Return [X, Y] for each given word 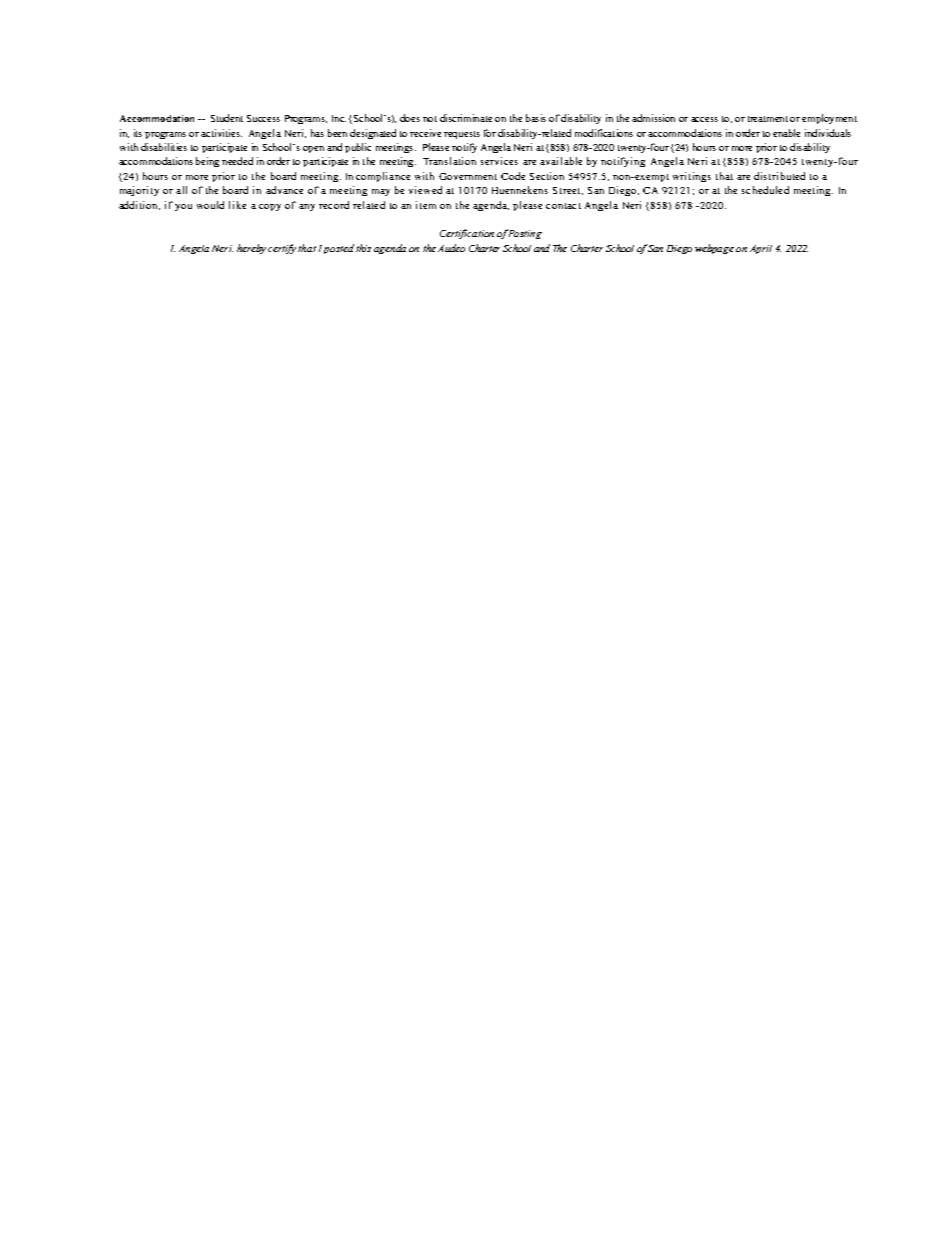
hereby [251, 249]
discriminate [466, 118]
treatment [768, 119]
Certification [467, 234]
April [761, 249]
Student [227, 118]
